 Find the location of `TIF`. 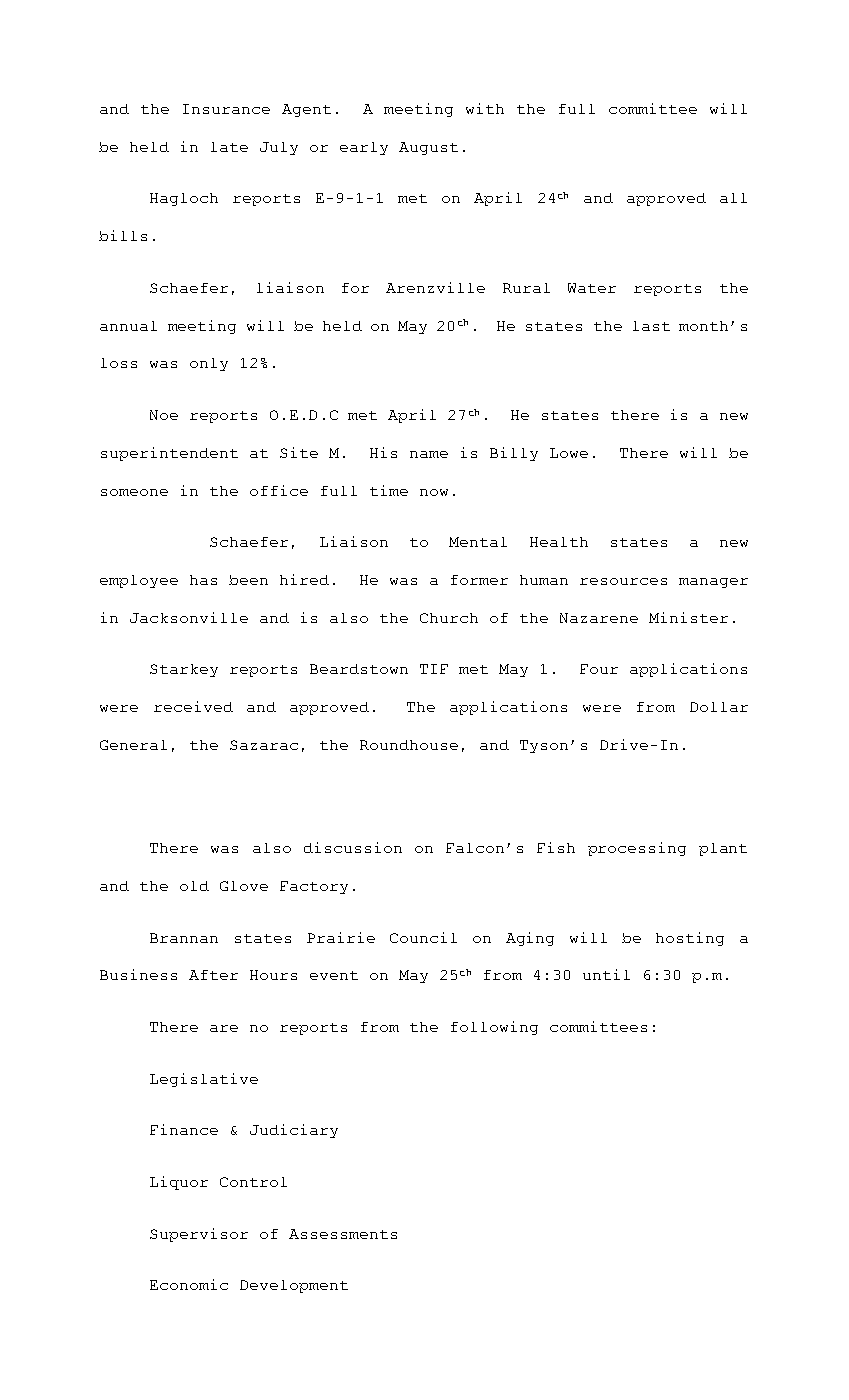

TIF is located at coordinates (434, 669).
